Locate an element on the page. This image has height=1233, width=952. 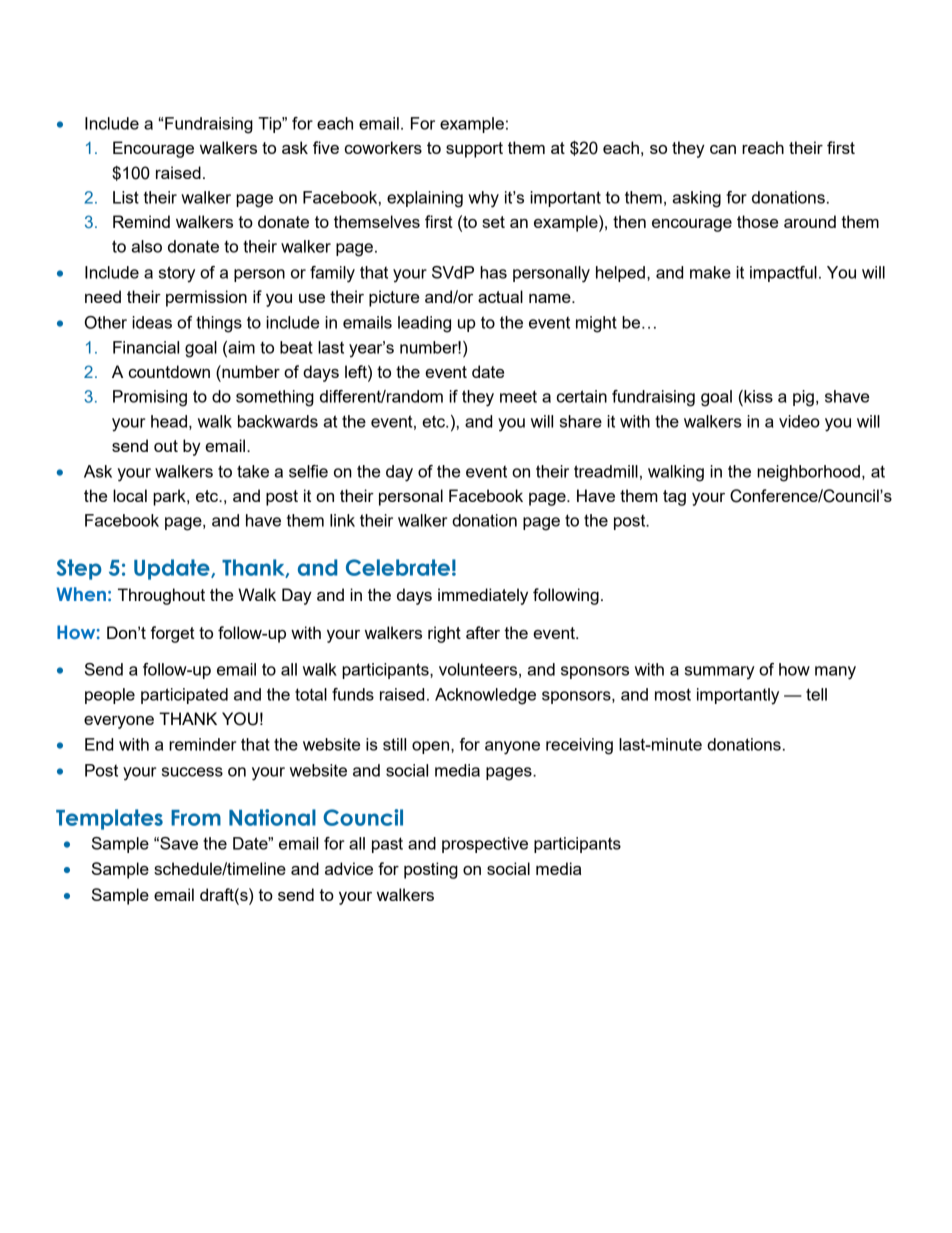
link is located at coordinates (342, 520).
